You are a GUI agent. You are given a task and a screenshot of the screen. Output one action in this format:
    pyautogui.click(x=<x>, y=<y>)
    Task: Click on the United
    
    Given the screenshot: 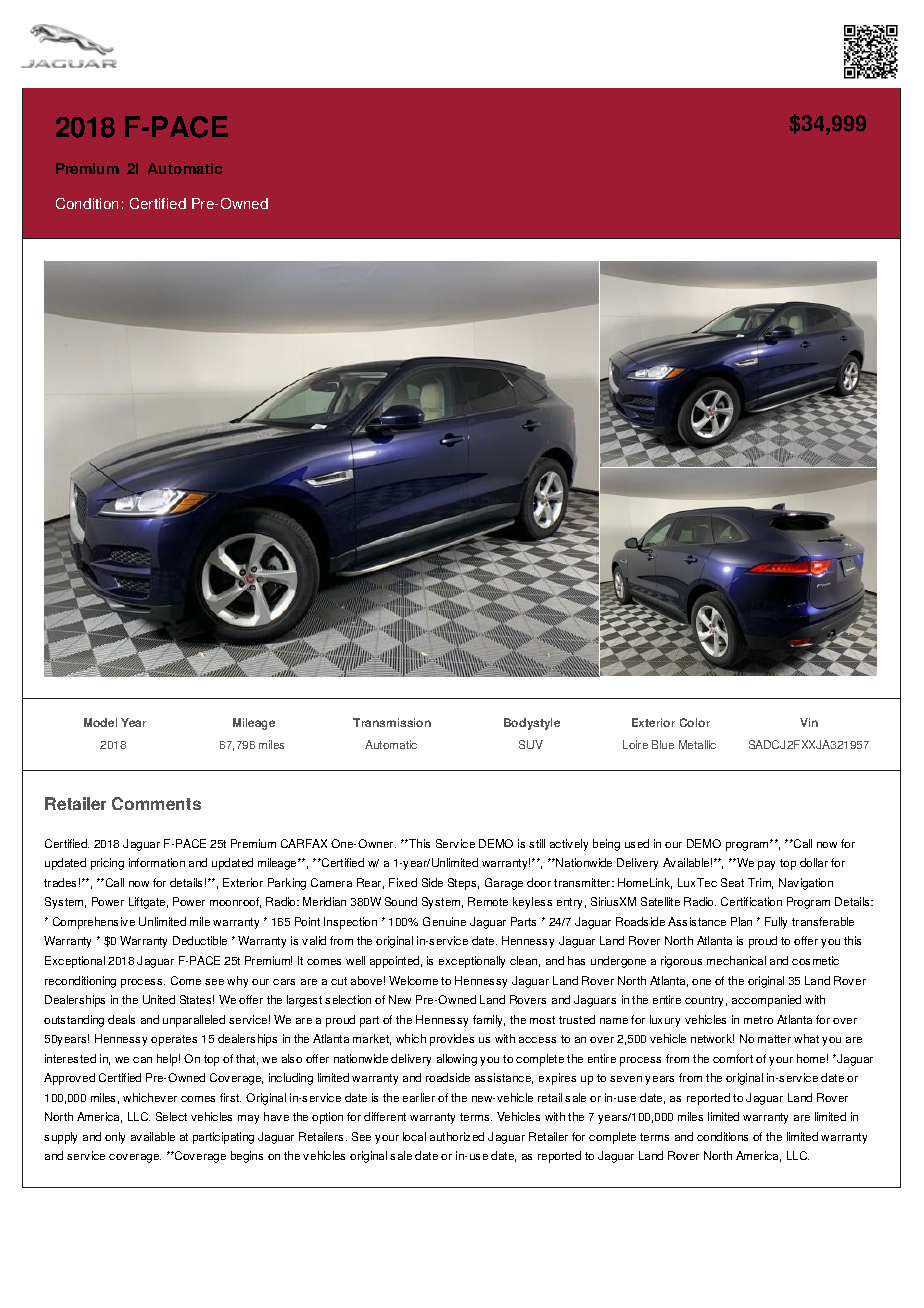 What is the action you would take?
    pyautogui.click(x=159, y=999)
